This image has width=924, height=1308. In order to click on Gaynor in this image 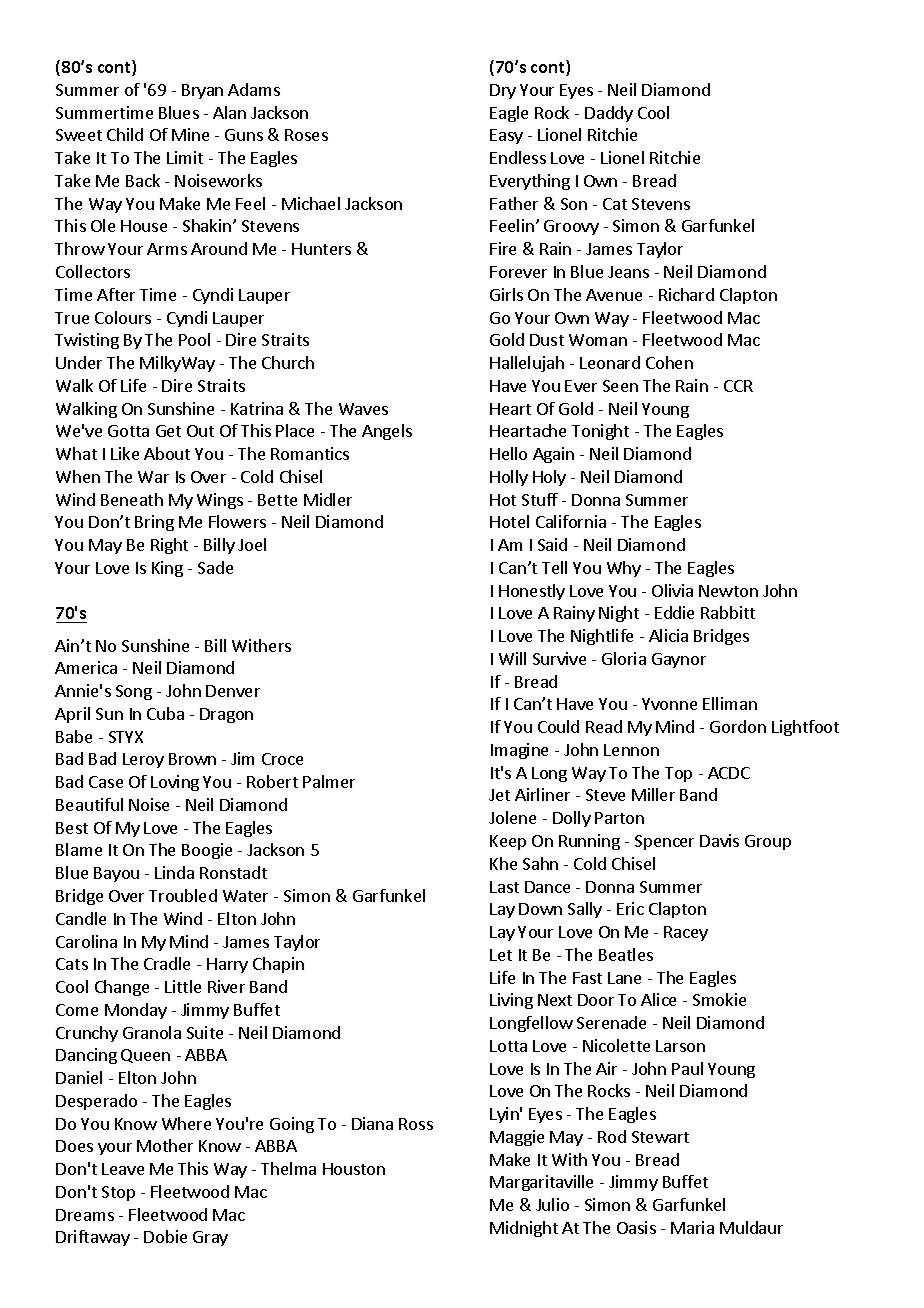, I will do `click(679, 660)`.
